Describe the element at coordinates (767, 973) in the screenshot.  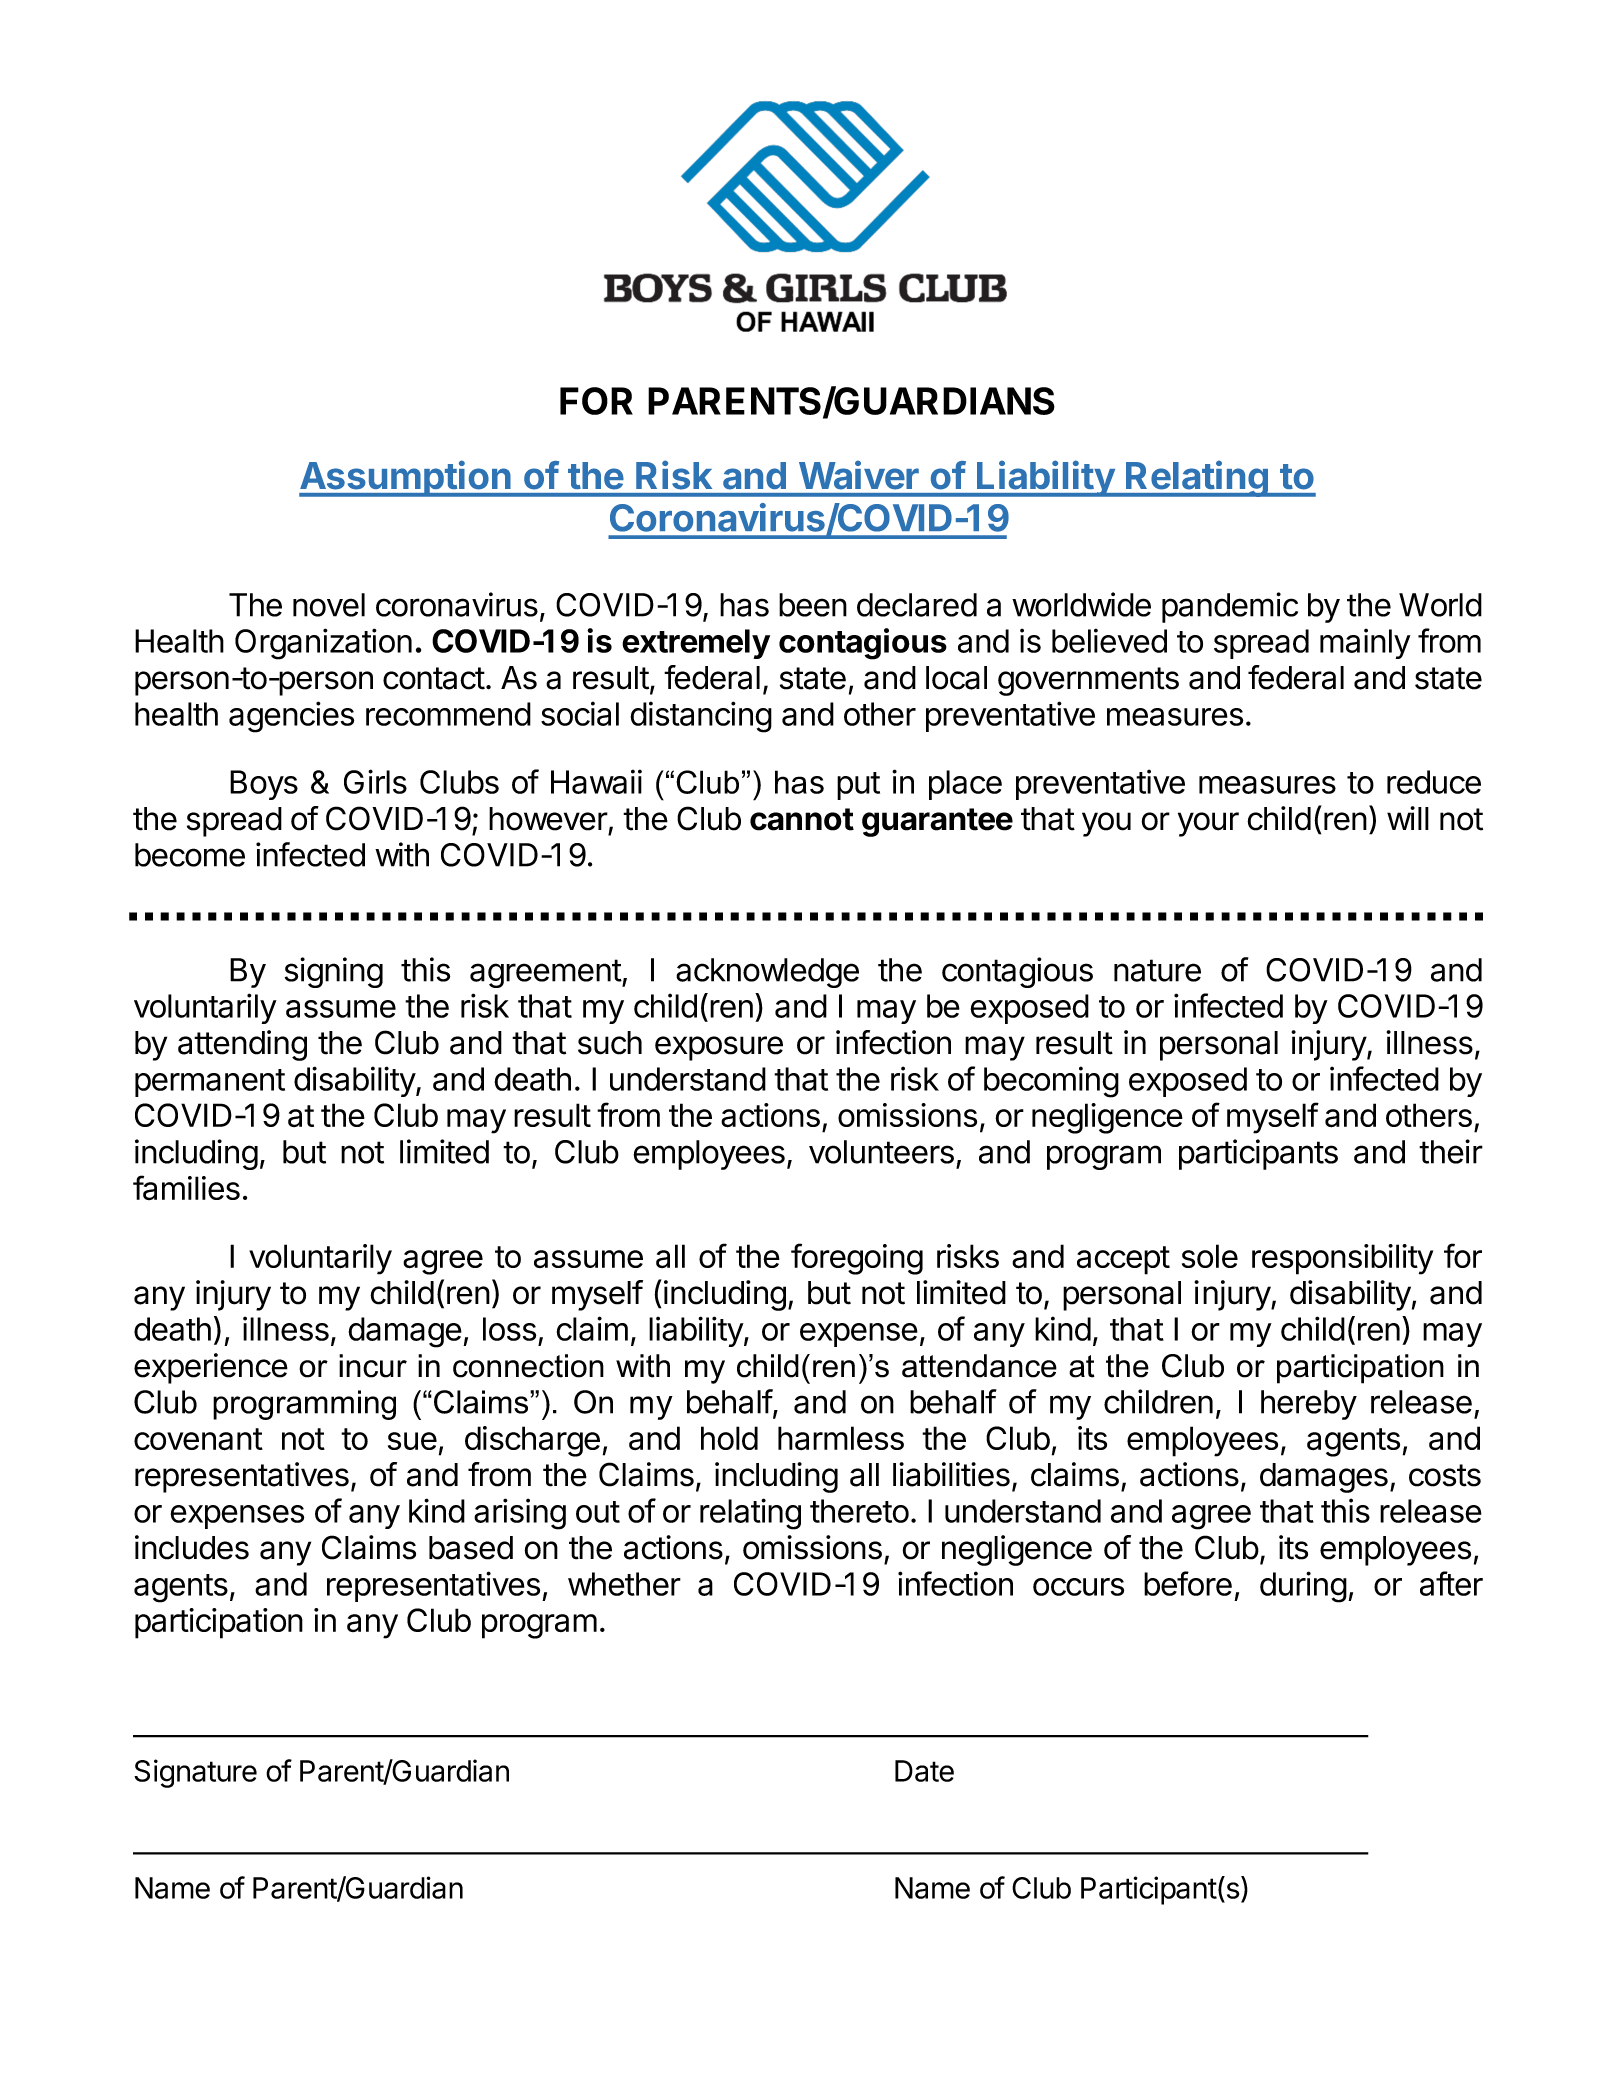
I see `acknowledge` at that location.
